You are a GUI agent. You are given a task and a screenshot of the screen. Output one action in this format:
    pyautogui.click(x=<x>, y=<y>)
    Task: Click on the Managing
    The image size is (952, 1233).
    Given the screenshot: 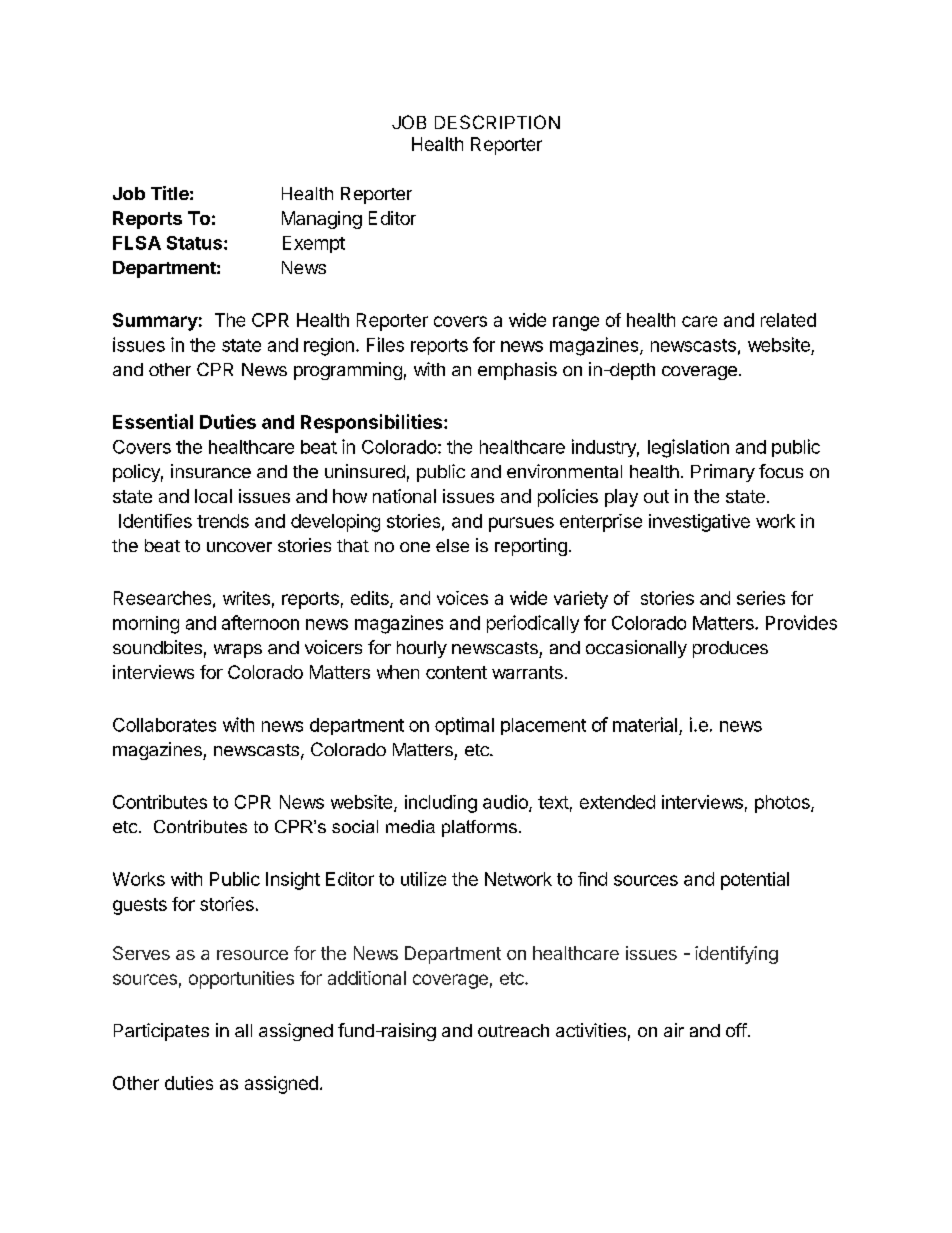 What is the action you would take?
    pyautogui.click(x=322, y=220)
